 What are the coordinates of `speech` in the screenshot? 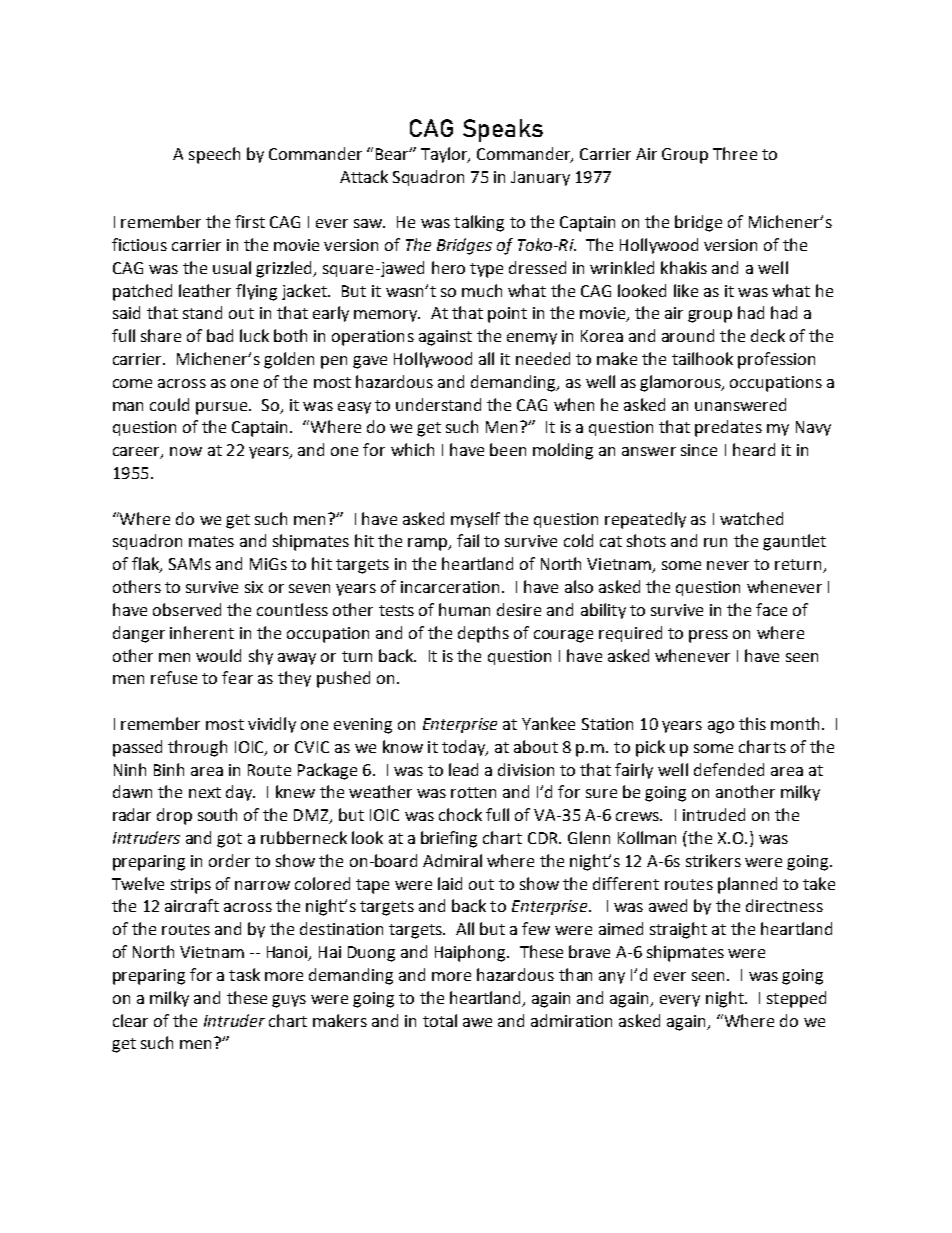 It's located at (214, 155).
